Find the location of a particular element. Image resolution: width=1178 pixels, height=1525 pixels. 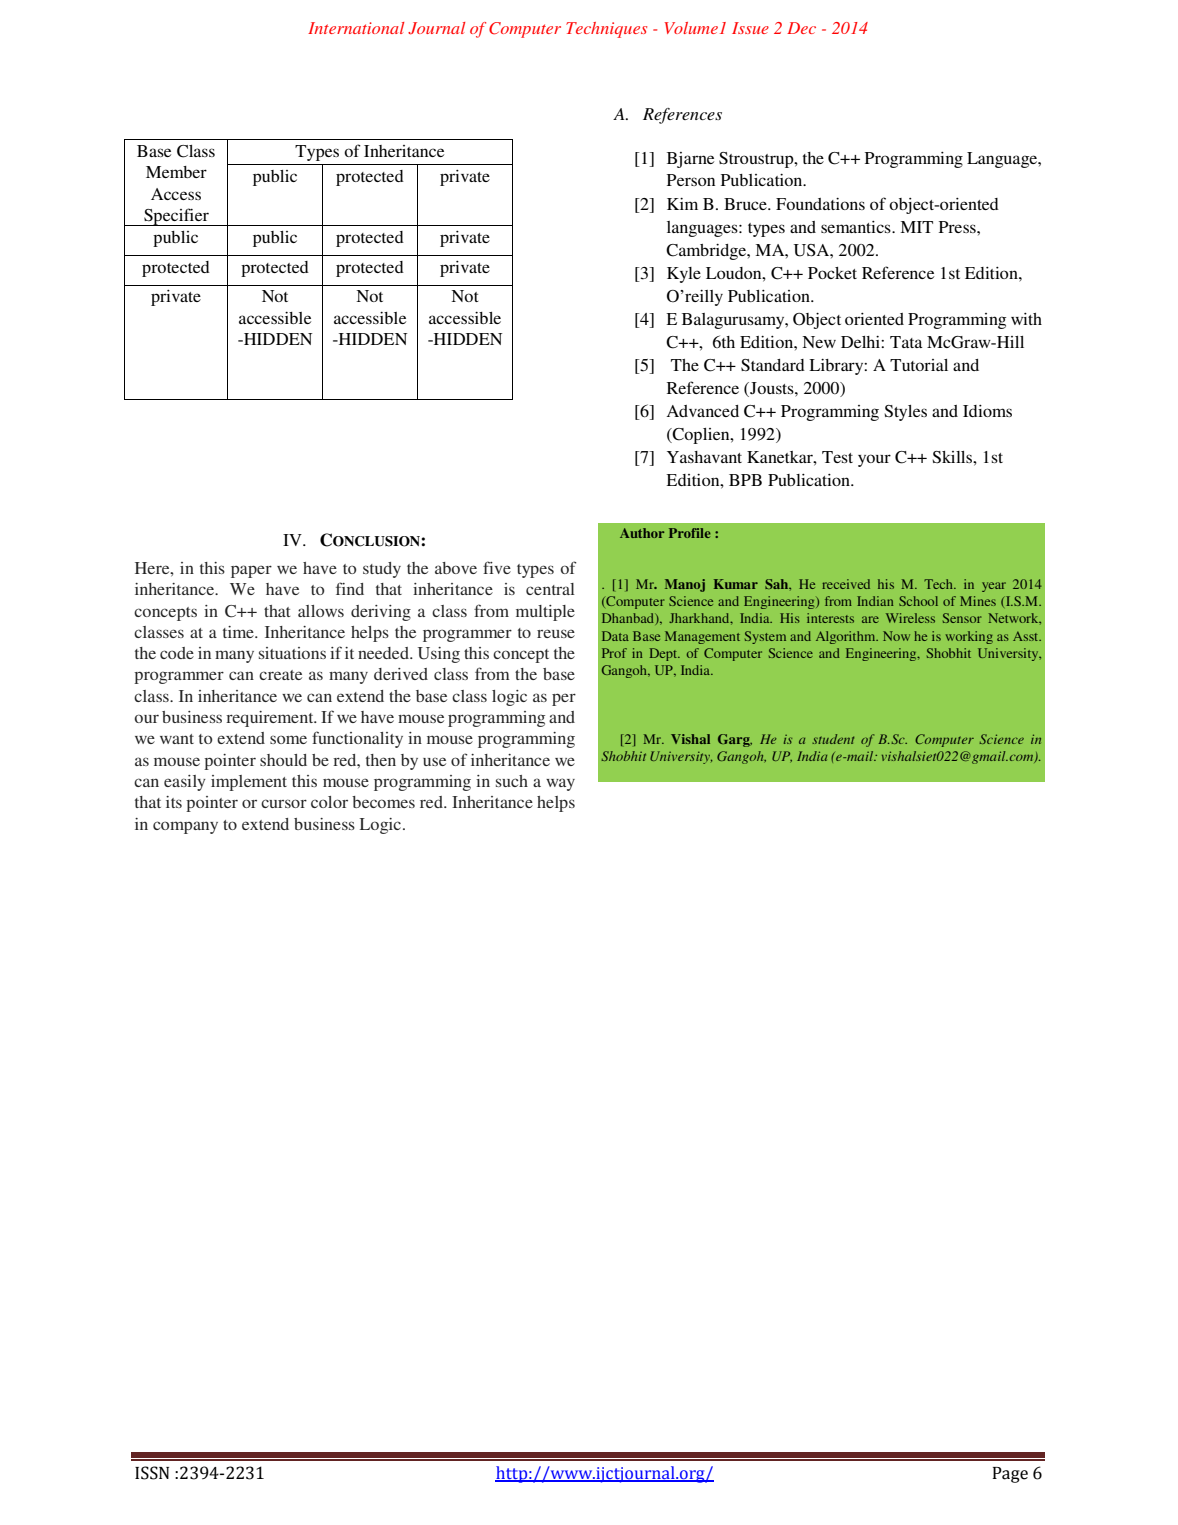

way is located at coordinates (560, 784).
